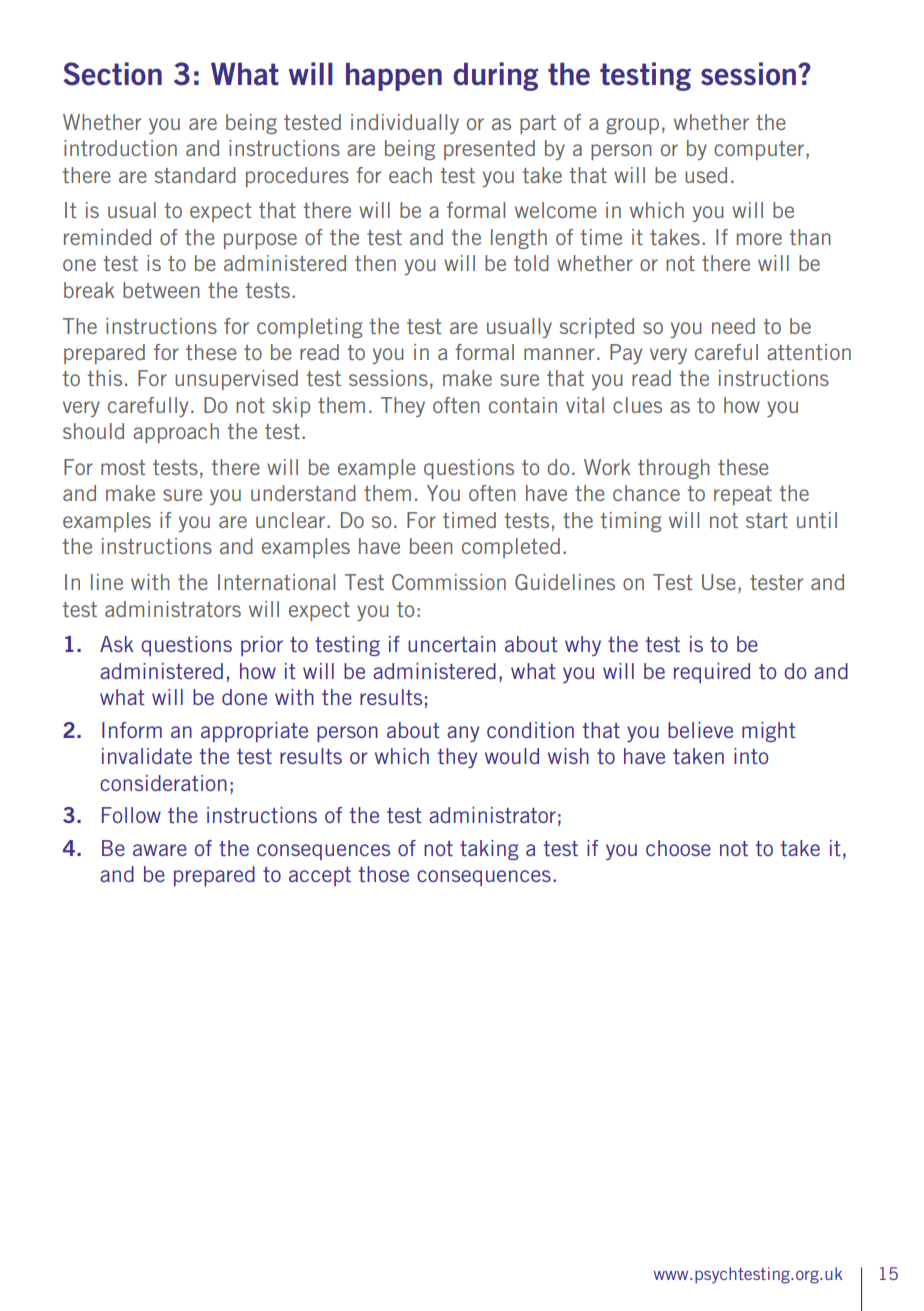 The image size is (924, 1311). Describe the element at coordinates (112, 74) in the screenshot. I see `Section` at that location.
